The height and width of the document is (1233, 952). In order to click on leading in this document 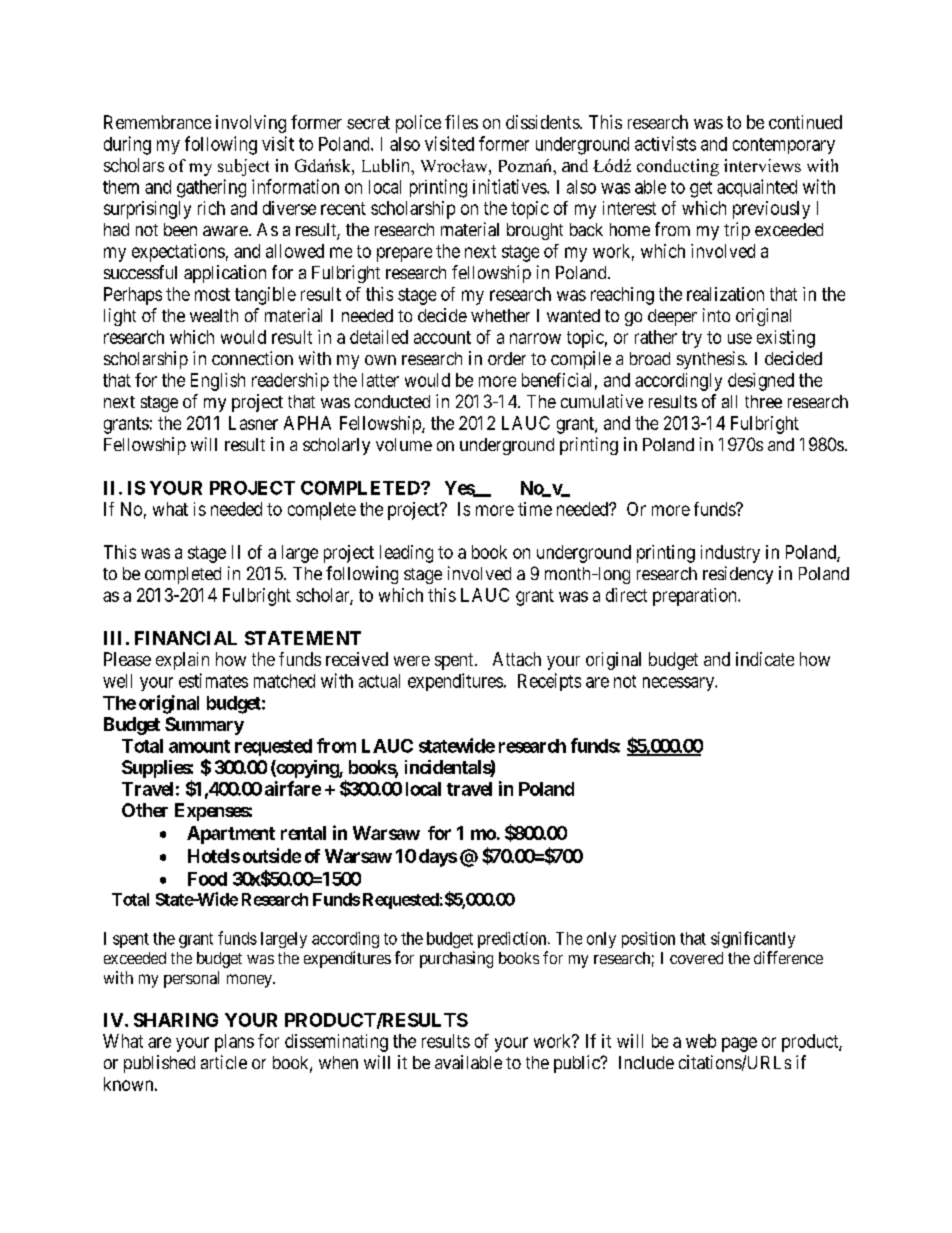, I will do `click(406, 554)`.
